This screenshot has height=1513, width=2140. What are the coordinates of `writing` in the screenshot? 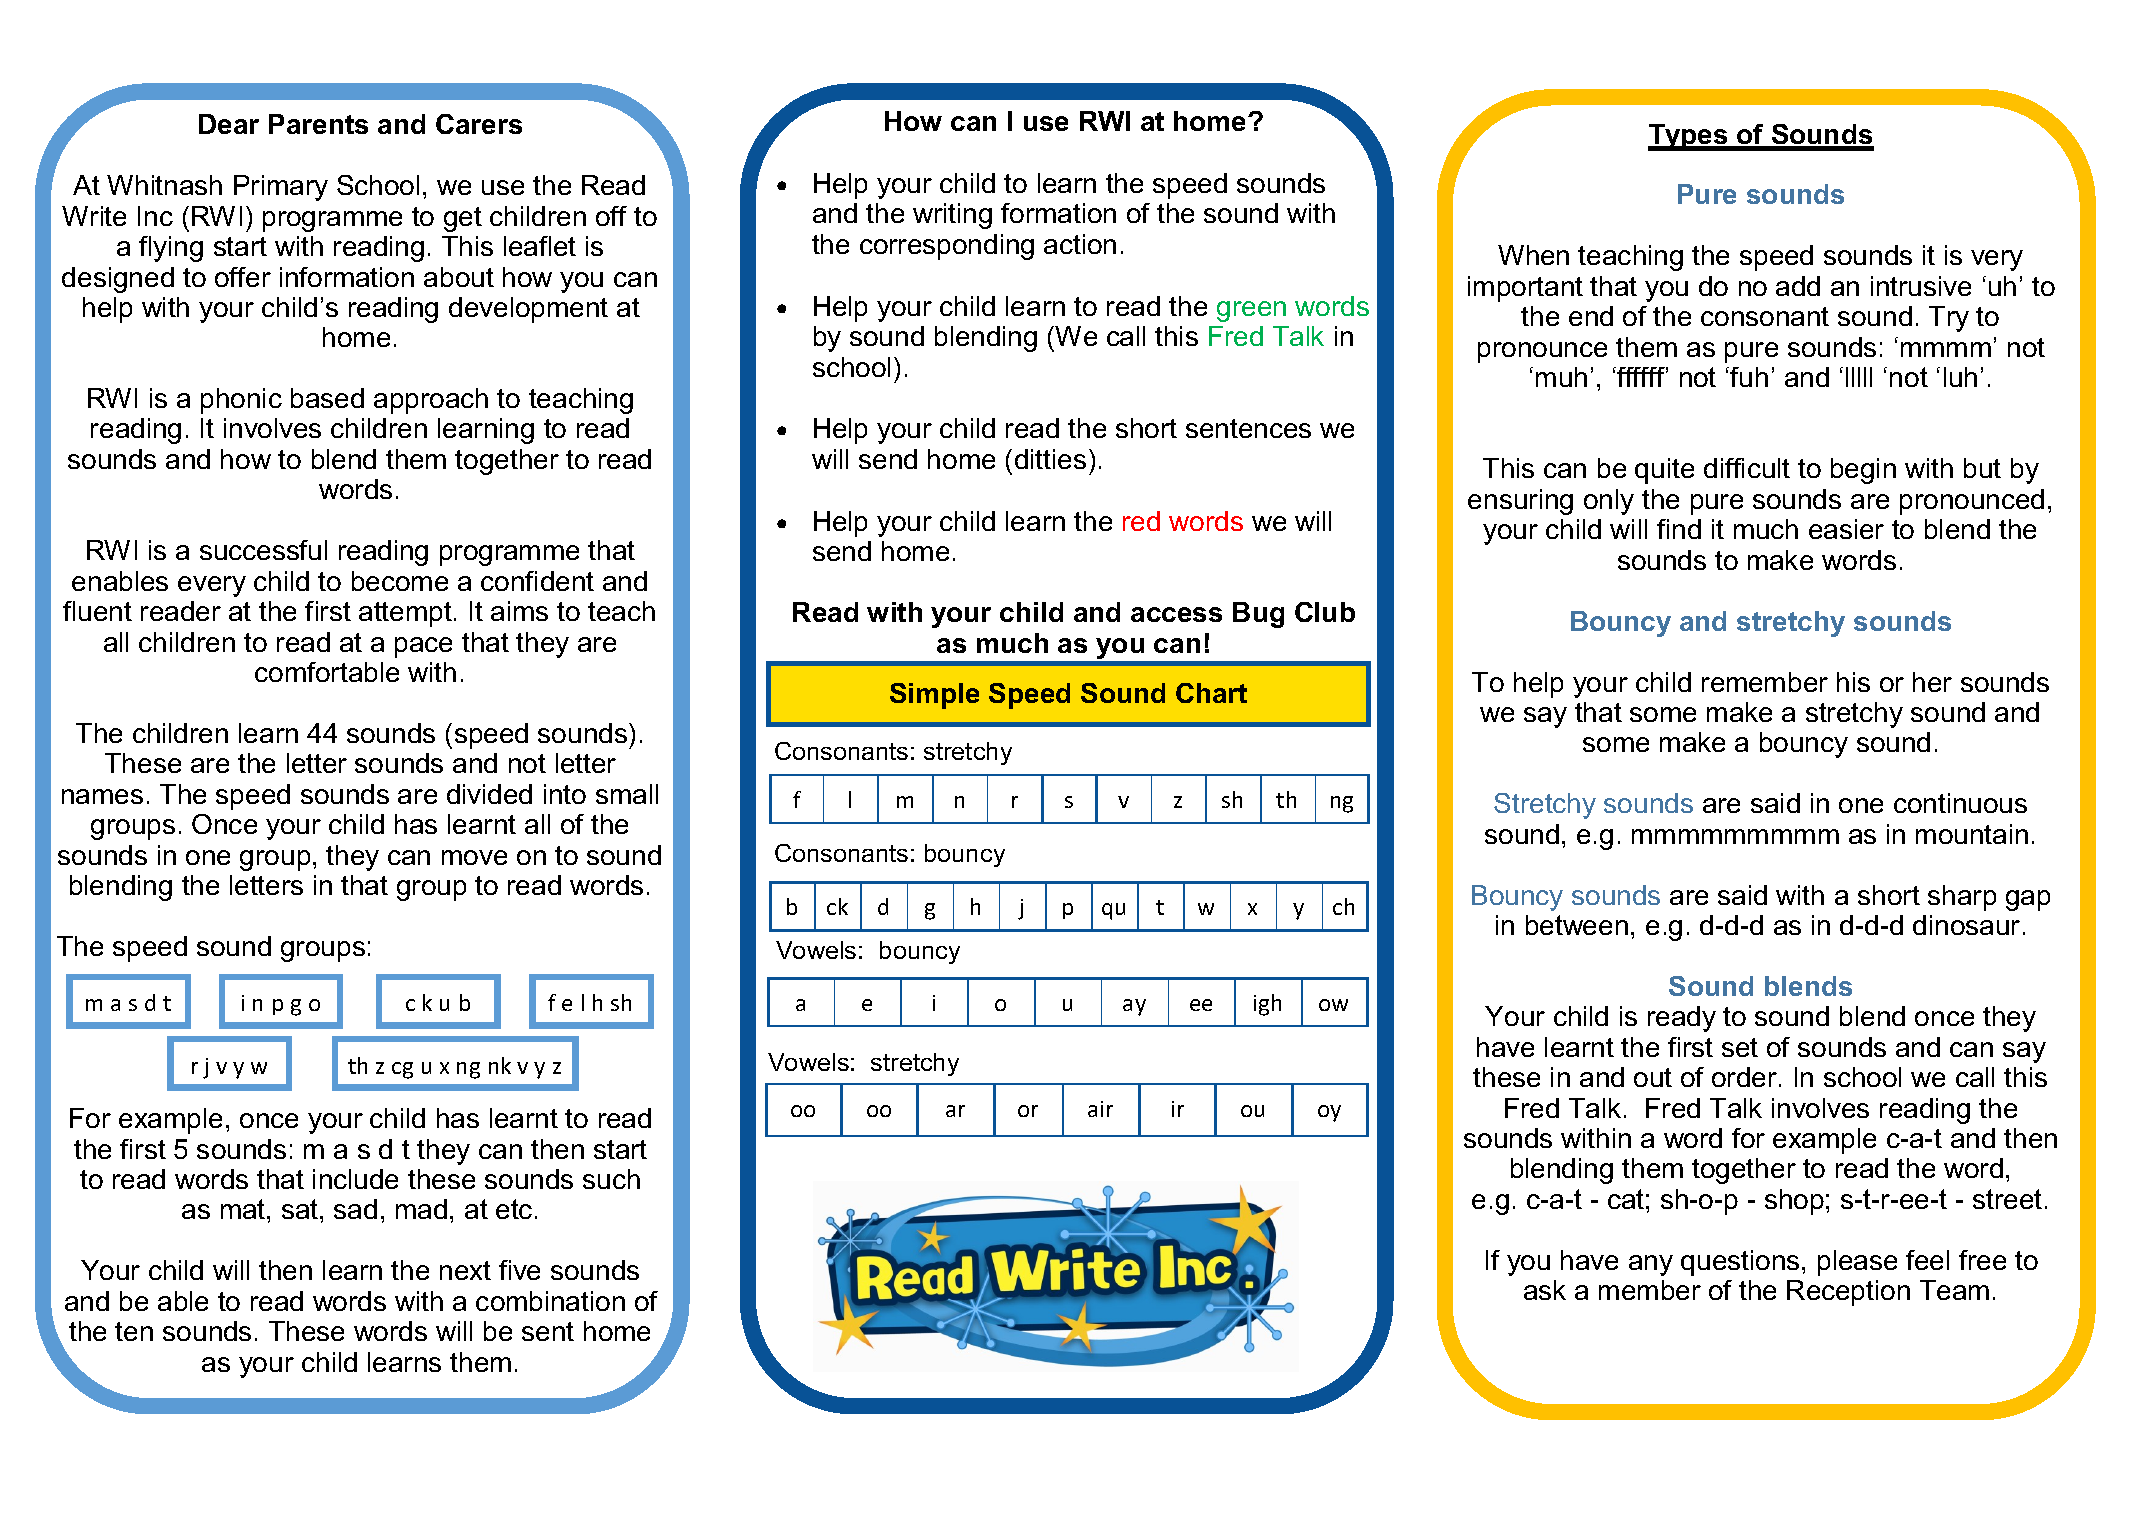 It's located at (952, 216).
